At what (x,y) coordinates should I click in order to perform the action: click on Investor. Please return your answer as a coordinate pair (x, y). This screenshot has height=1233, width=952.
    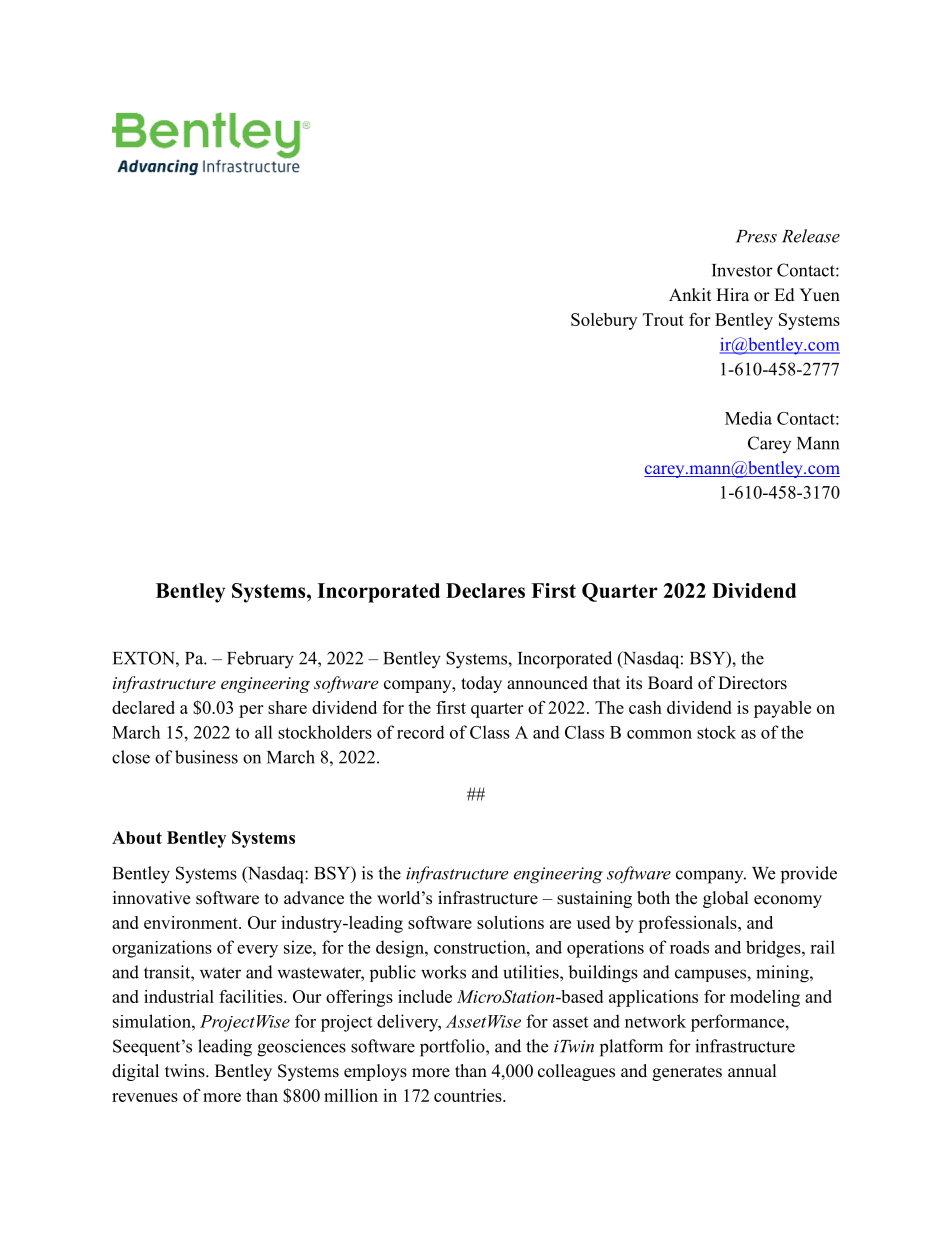
    Looking at the image, I should click on (742, 270).
